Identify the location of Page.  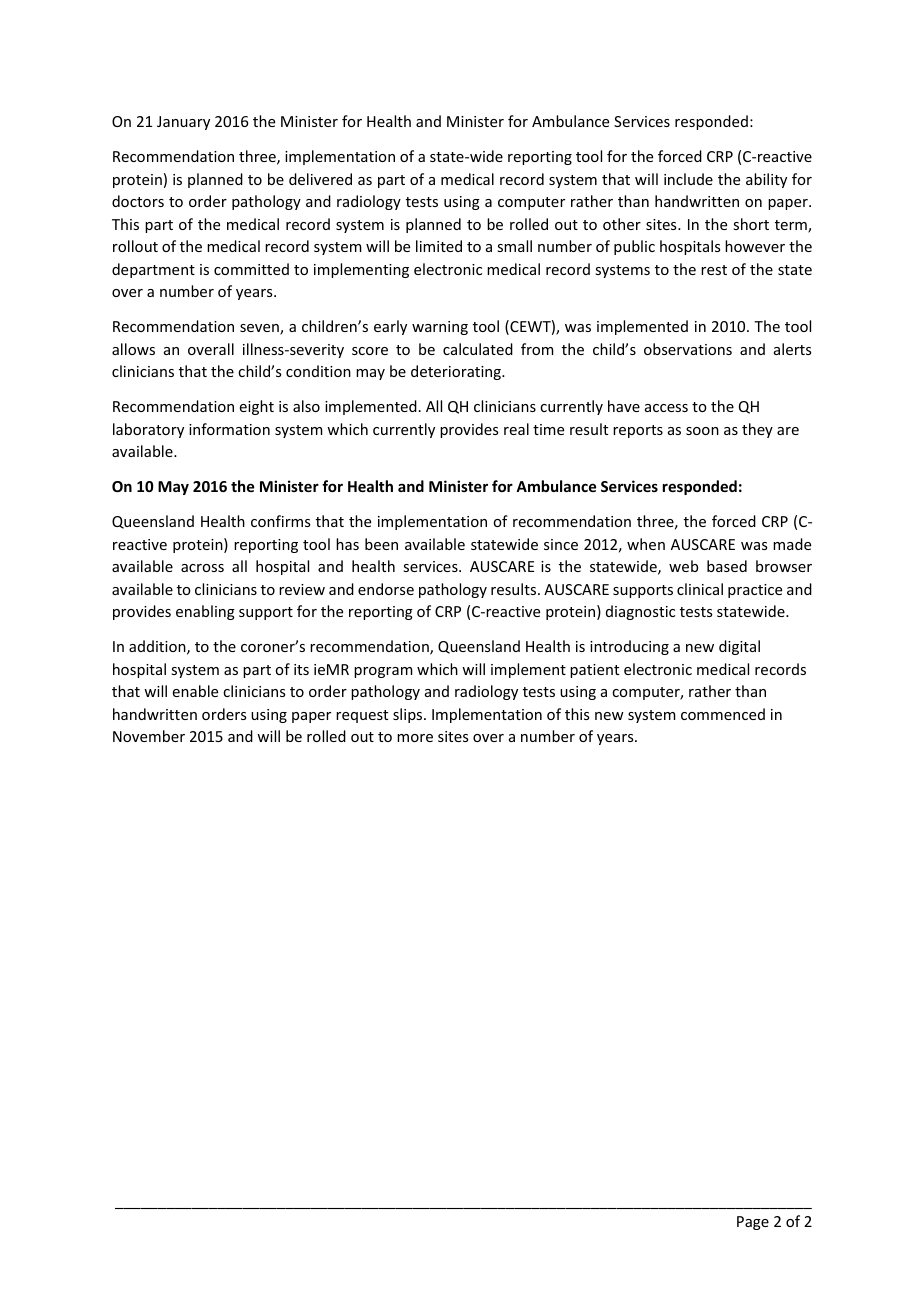
(753, 1223).
